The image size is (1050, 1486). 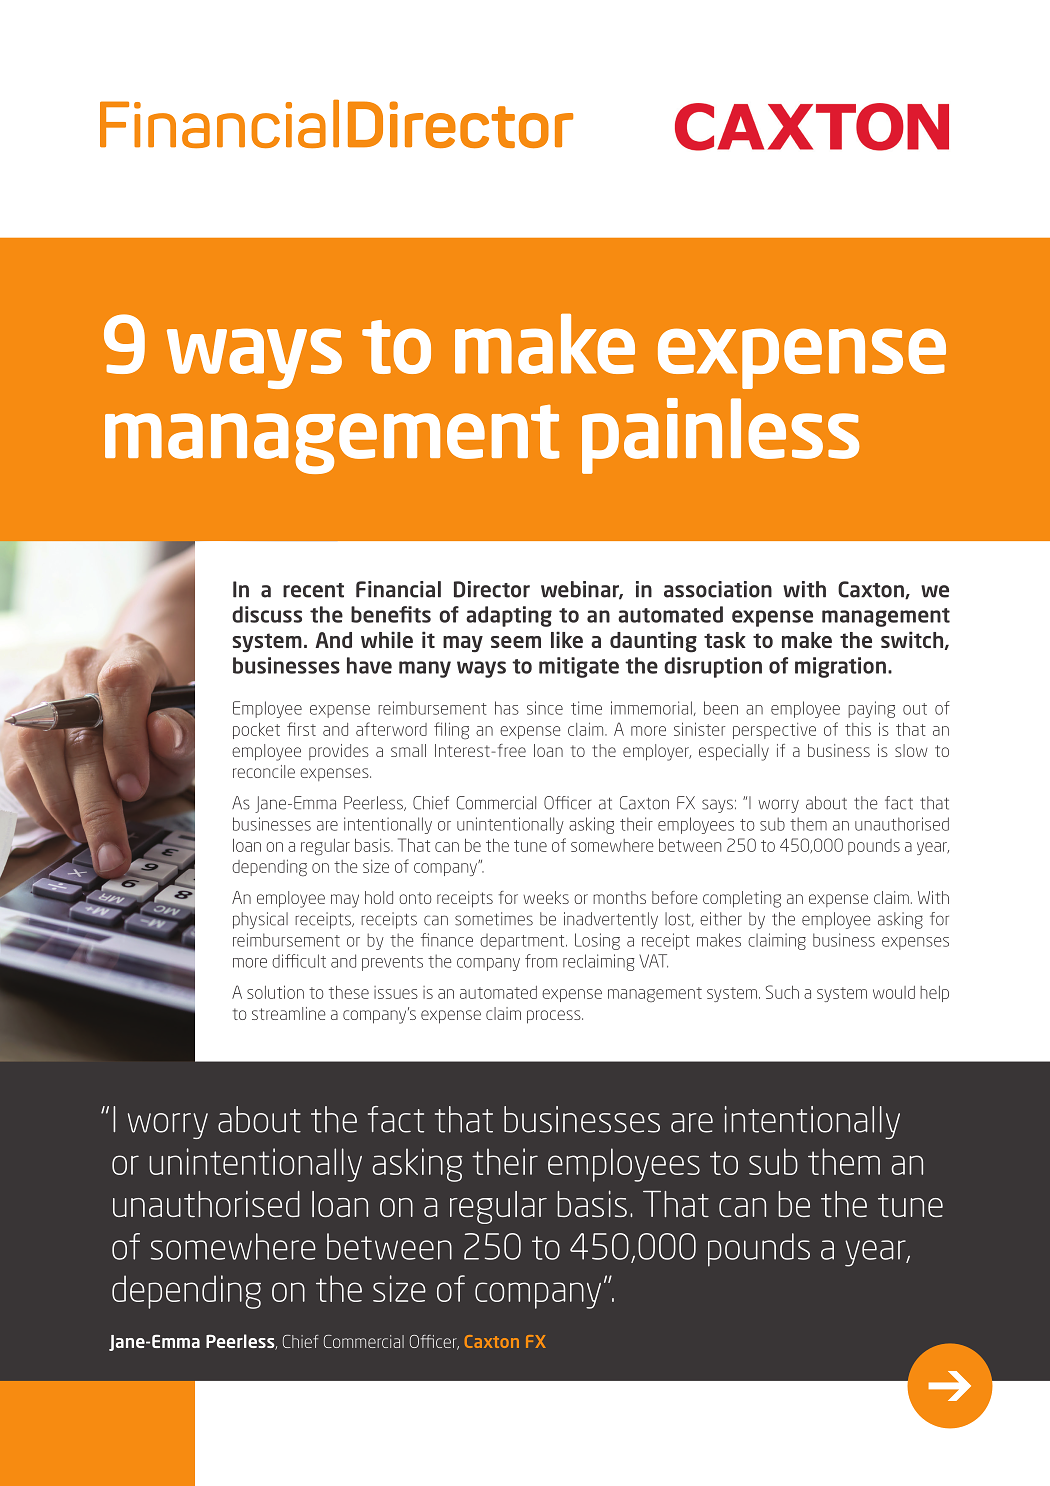 What do you see at coordinates (349, 992) in the screenshot?
I see `these` at bounding box center [349, 992].
